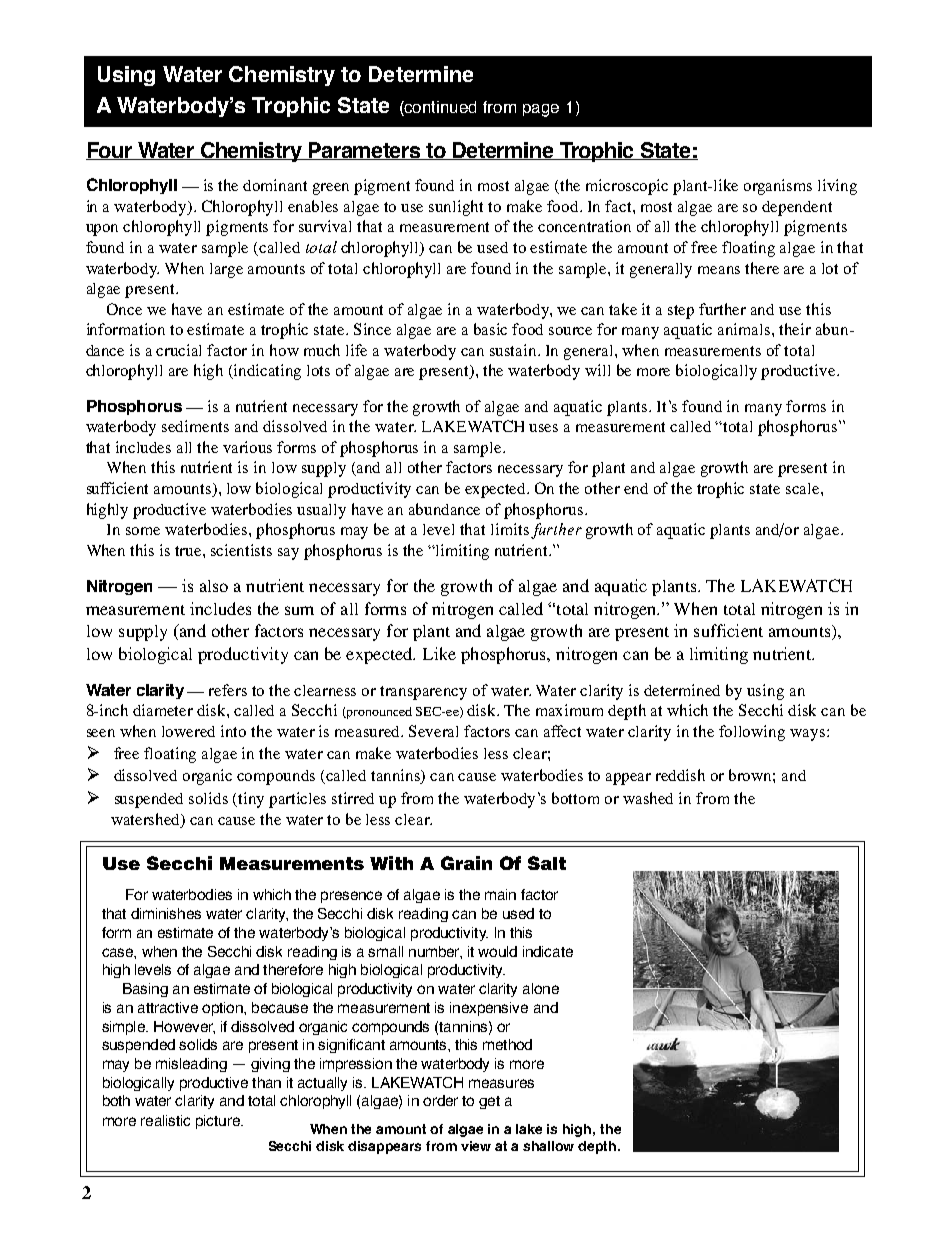  What do you see at coordinates (251, 800) in the screenshot?
I see `tiny` at bounding box center [251, 800].
